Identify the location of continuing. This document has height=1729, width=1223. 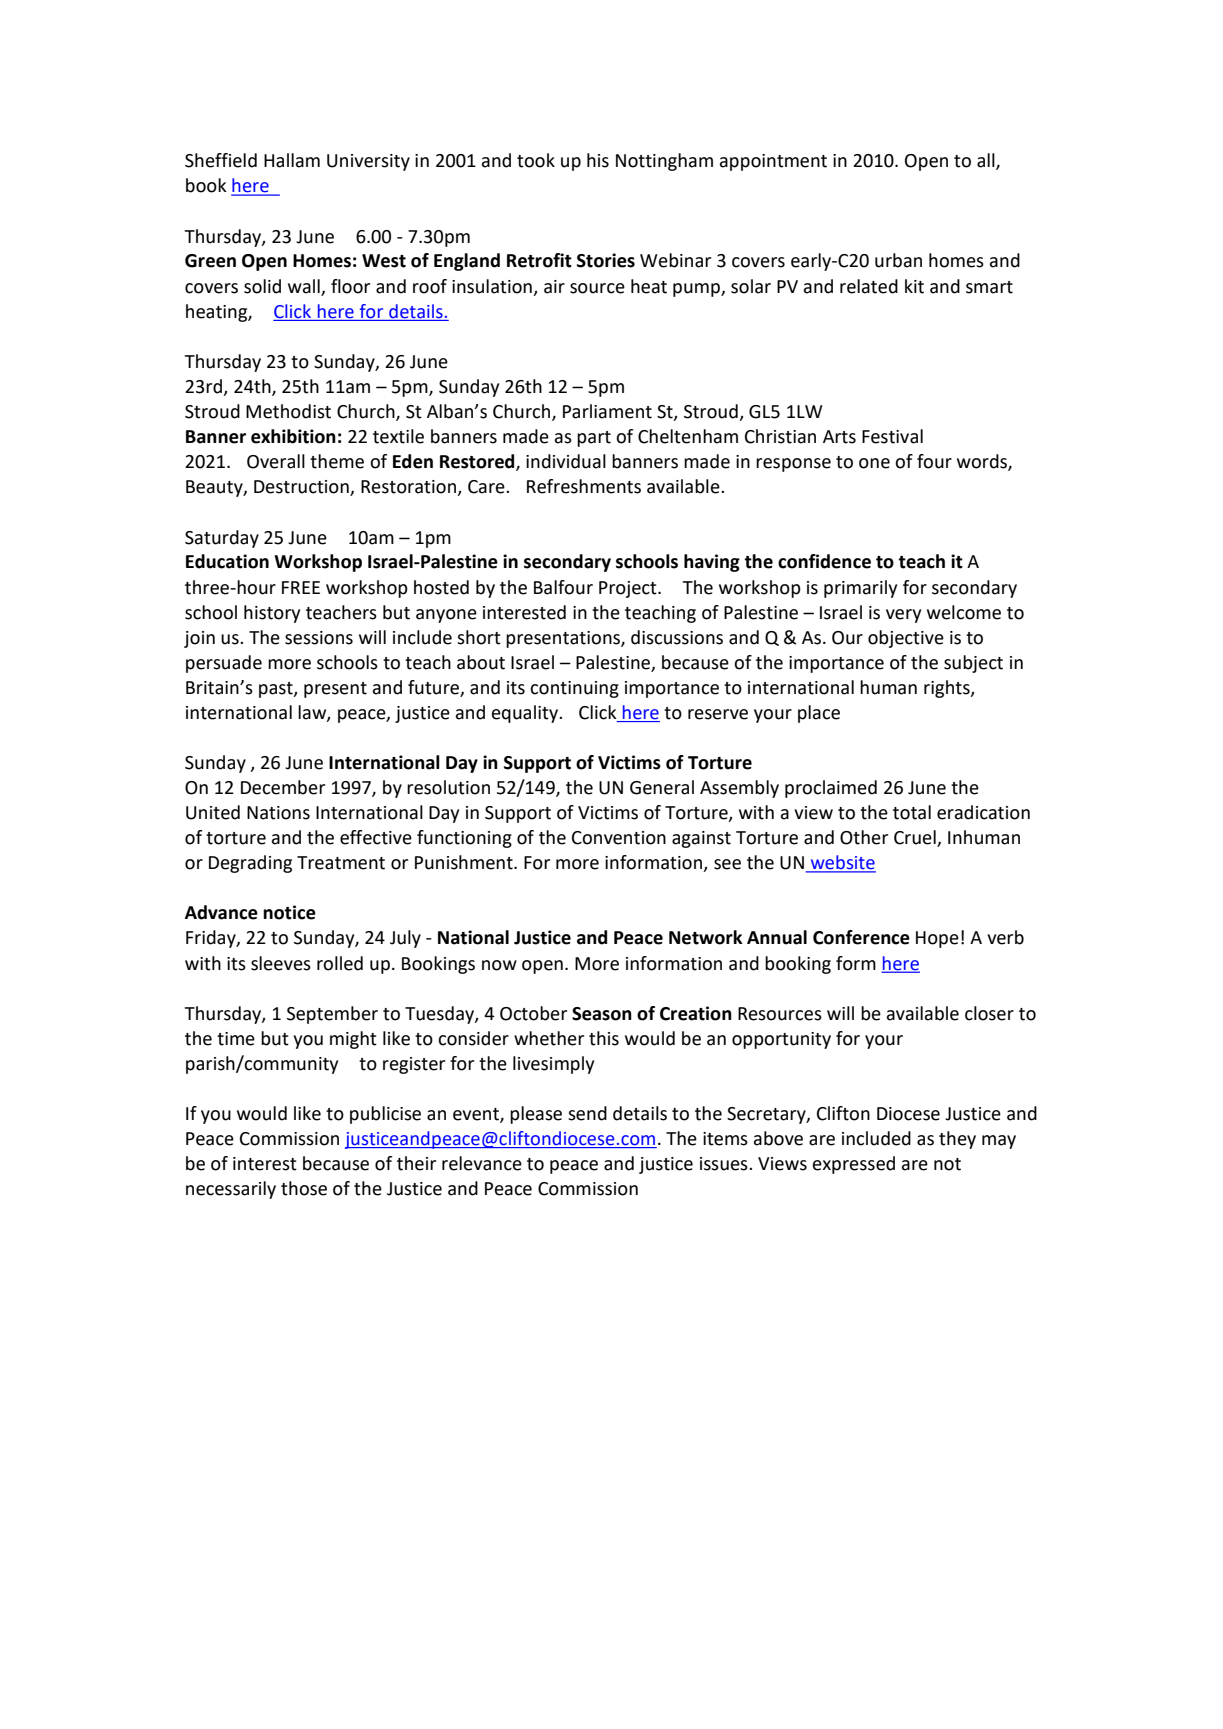
(574, 689).
